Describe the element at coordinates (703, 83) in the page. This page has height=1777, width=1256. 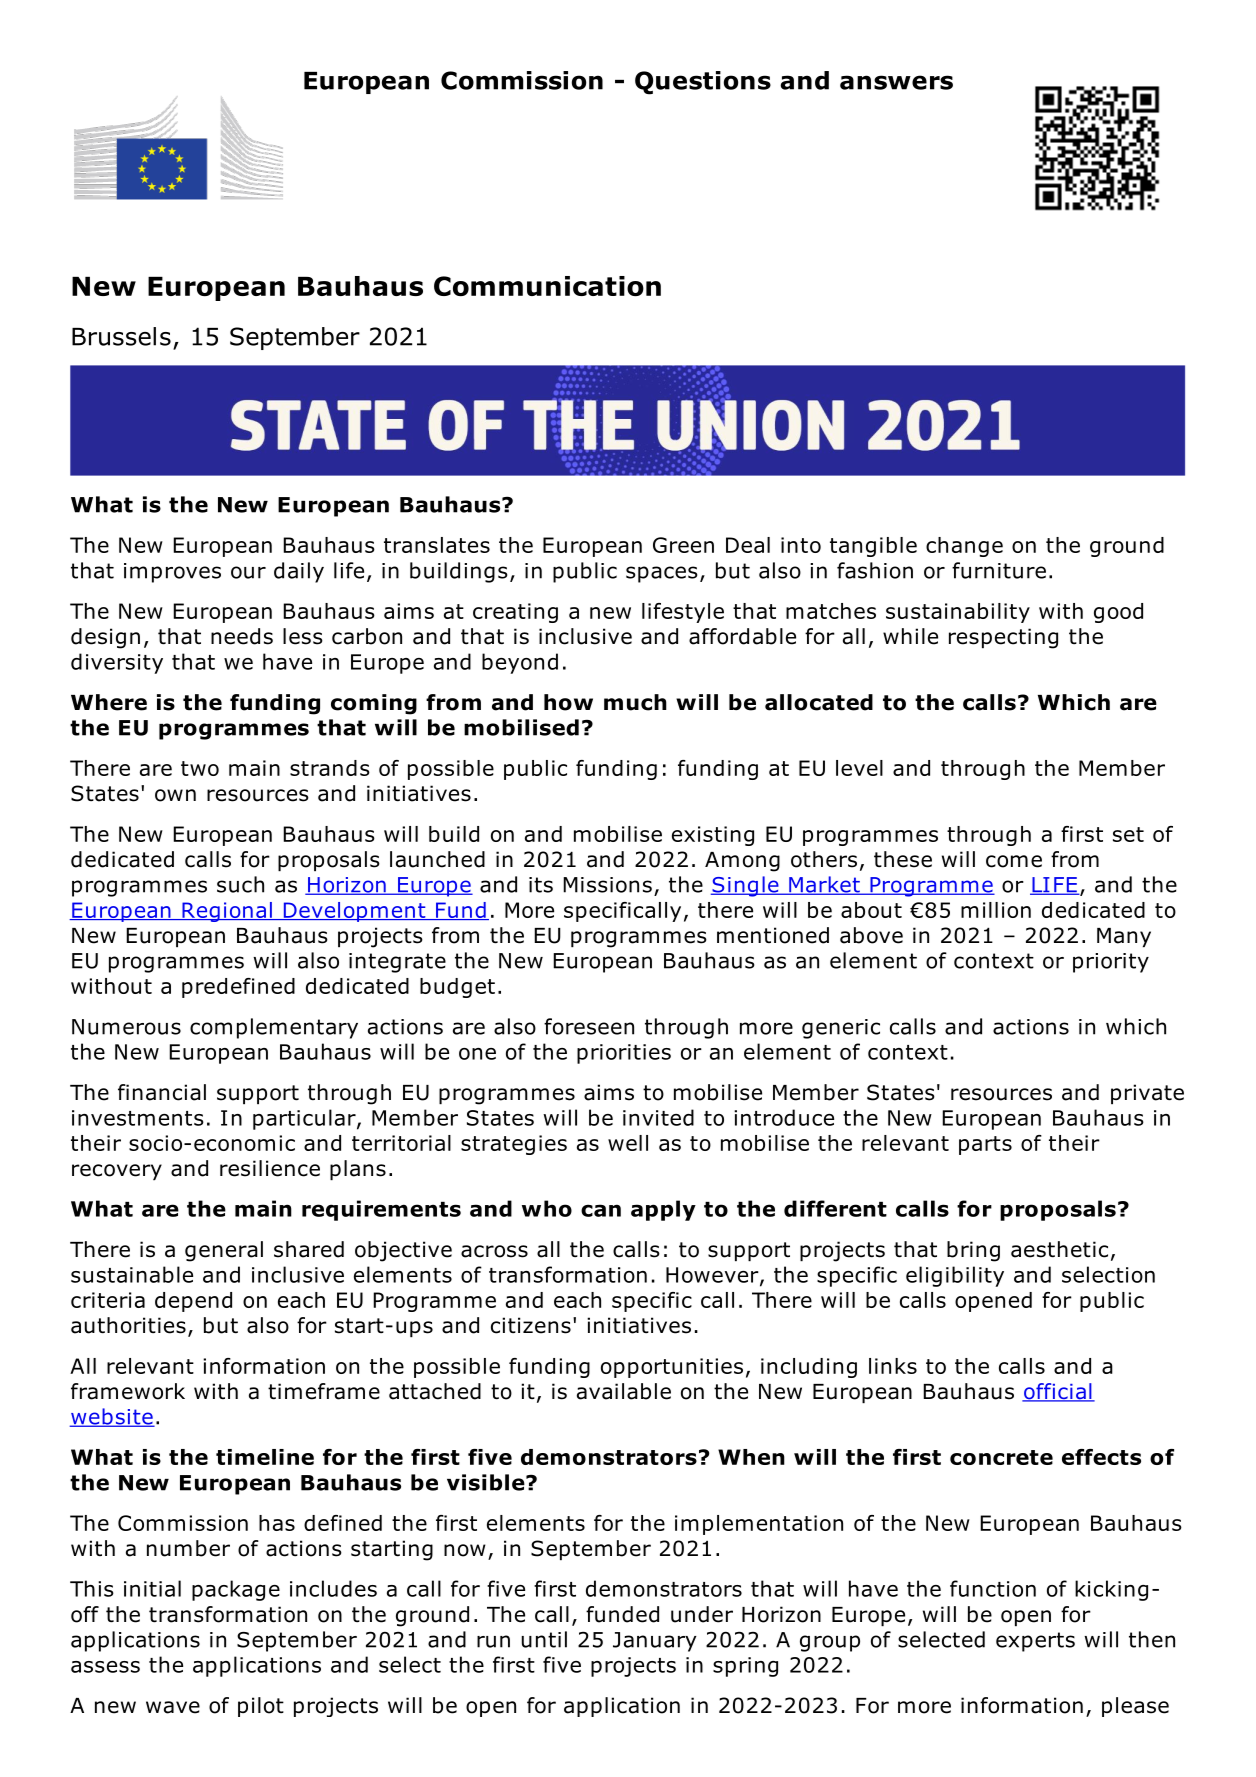
I see `Questions` at that location.
